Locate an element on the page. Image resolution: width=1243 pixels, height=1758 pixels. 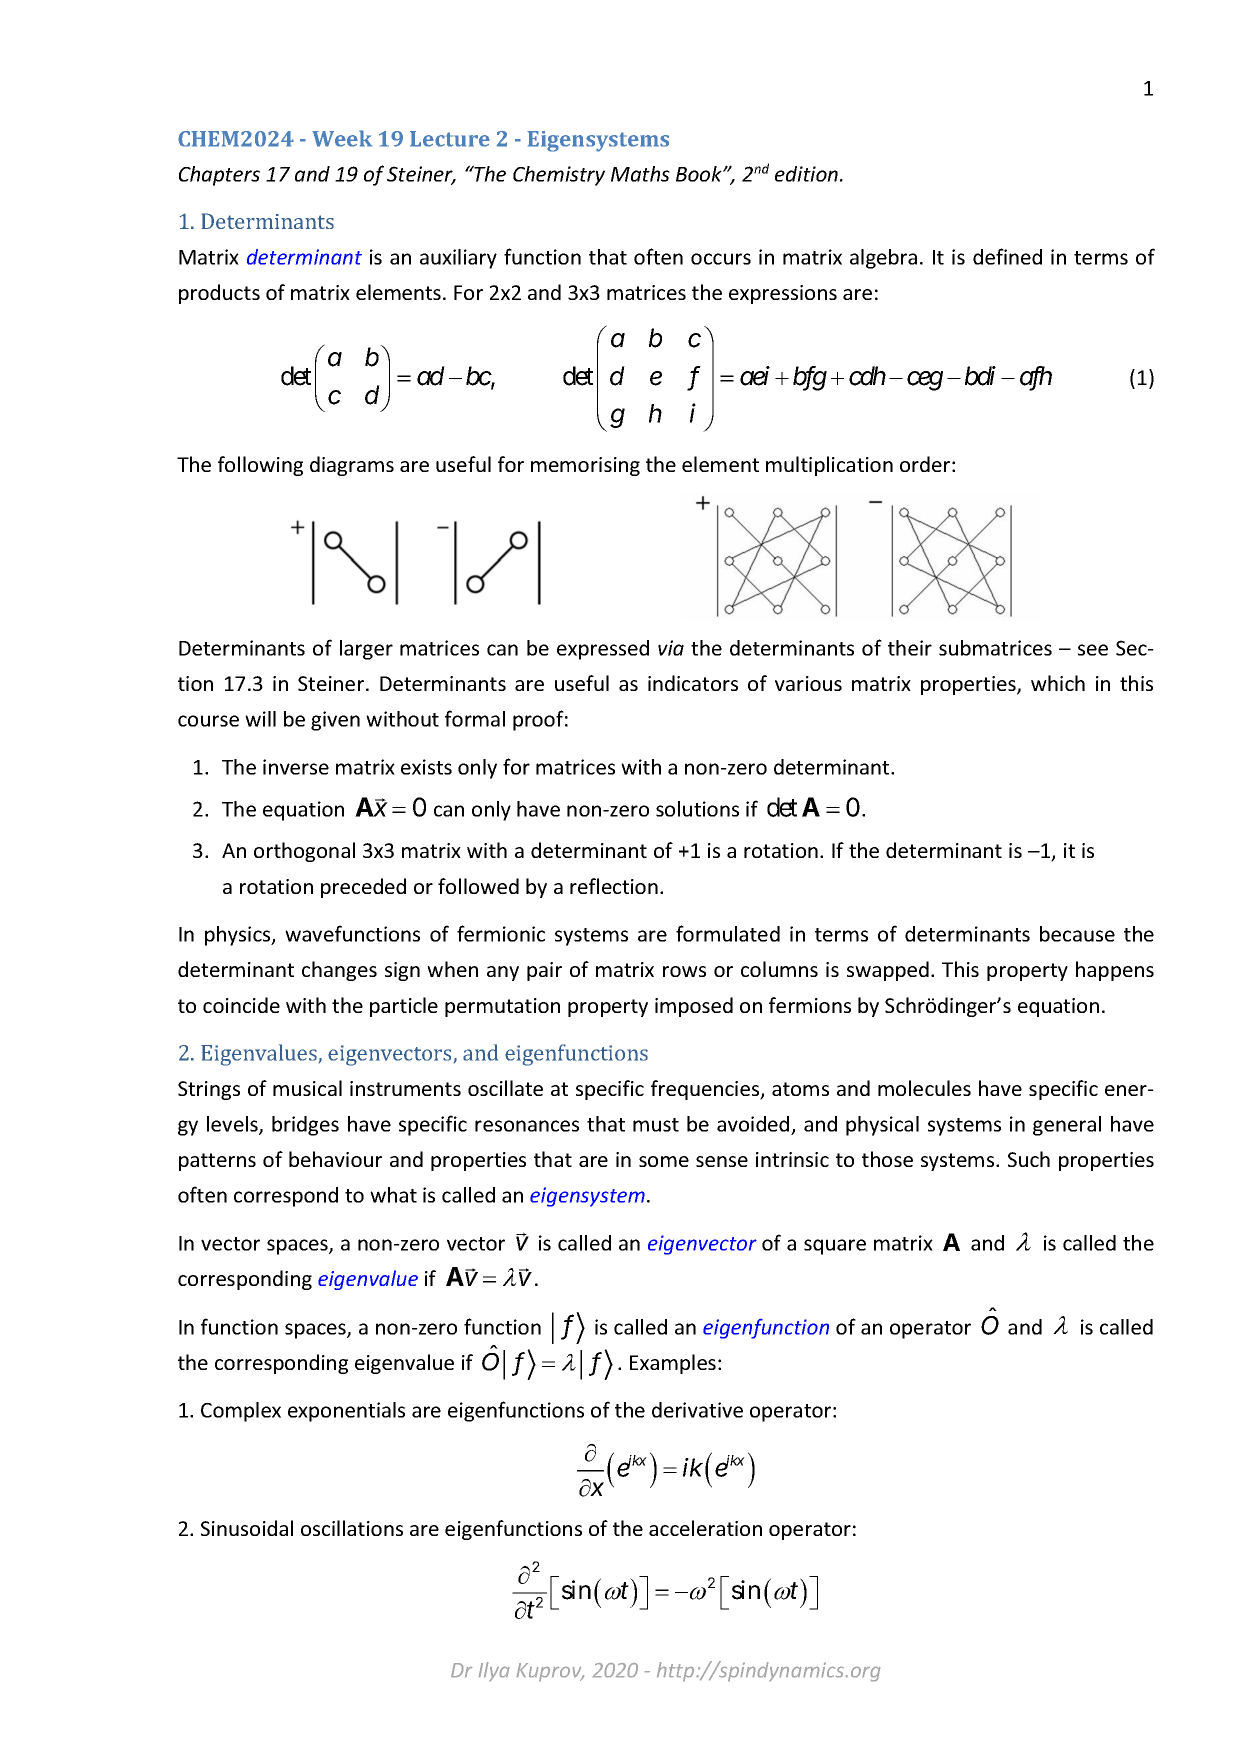
which is located at coordinates (1058, 683).
